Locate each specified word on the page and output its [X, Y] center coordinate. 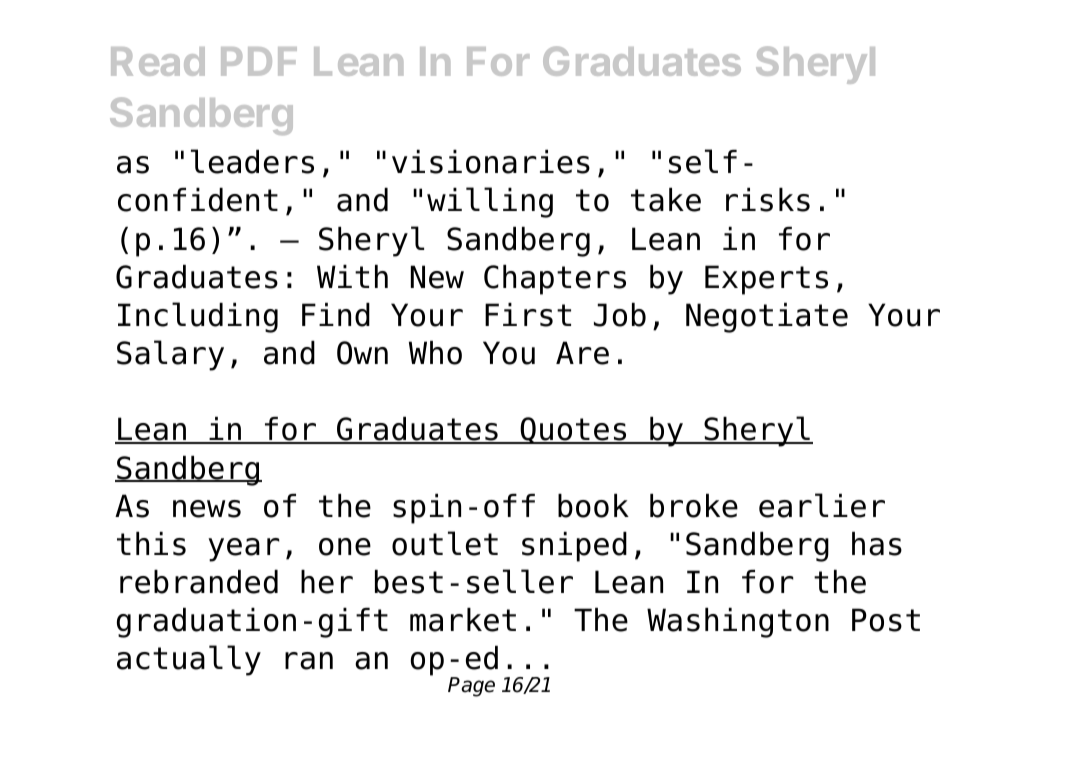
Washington [738, 623]
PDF [259, 61]
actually [189, 660]
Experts [766, 280]
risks [768, 200]
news [207, 509]
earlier [822, 505]
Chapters [555, 280]
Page [471, 687]
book [593, 506]
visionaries [491, 162]
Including [198, 317]
